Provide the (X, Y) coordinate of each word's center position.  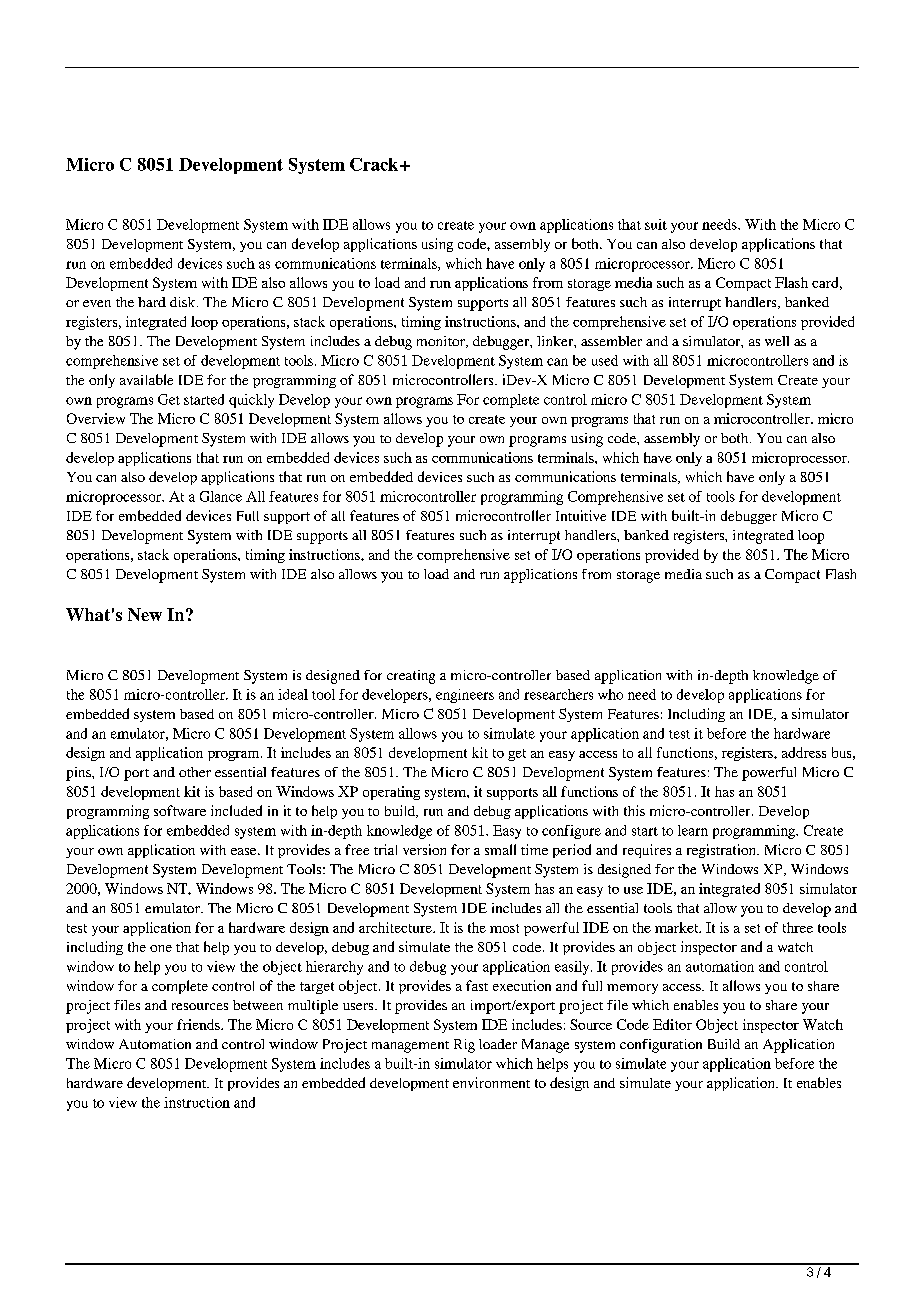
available (146, 379)
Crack (375, 164)
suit (656, 224)
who (610, 694)
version (424, 849)
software (180, 810)
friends (199, 1024)
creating (411, 677)
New (145, 614)
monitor (442, 342)
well (777, 341)
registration (722, 851)
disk (184, 302)
